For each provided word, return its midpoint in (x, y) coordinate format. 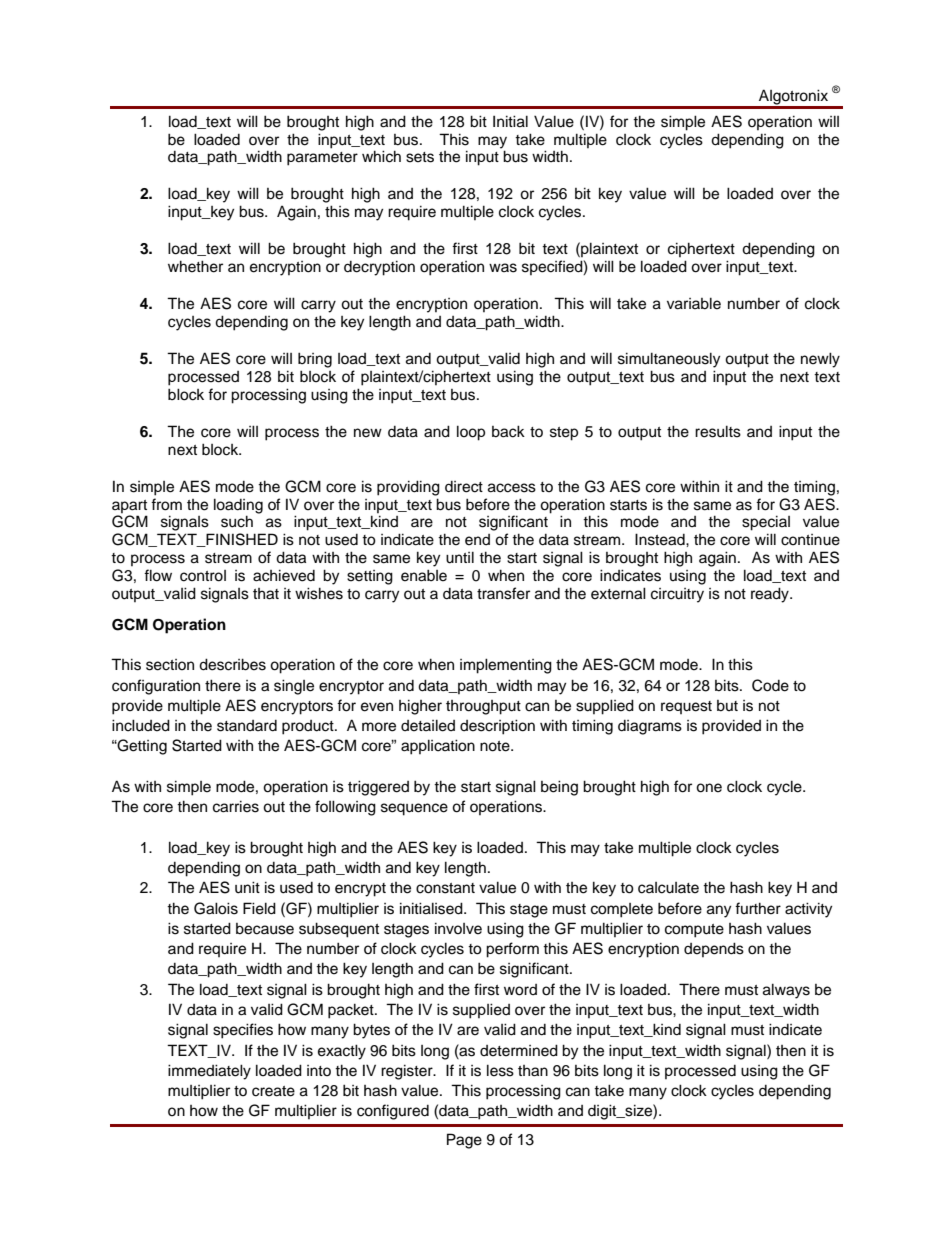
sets (420, 157)
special (766, 523)
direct (464, 487)
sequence (414, 809)
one (709, 788)
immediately (209, 1072)
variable (694, 303)
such (237, 521)
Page (464, 1141)
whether (195, 266)
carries (236, 806)
